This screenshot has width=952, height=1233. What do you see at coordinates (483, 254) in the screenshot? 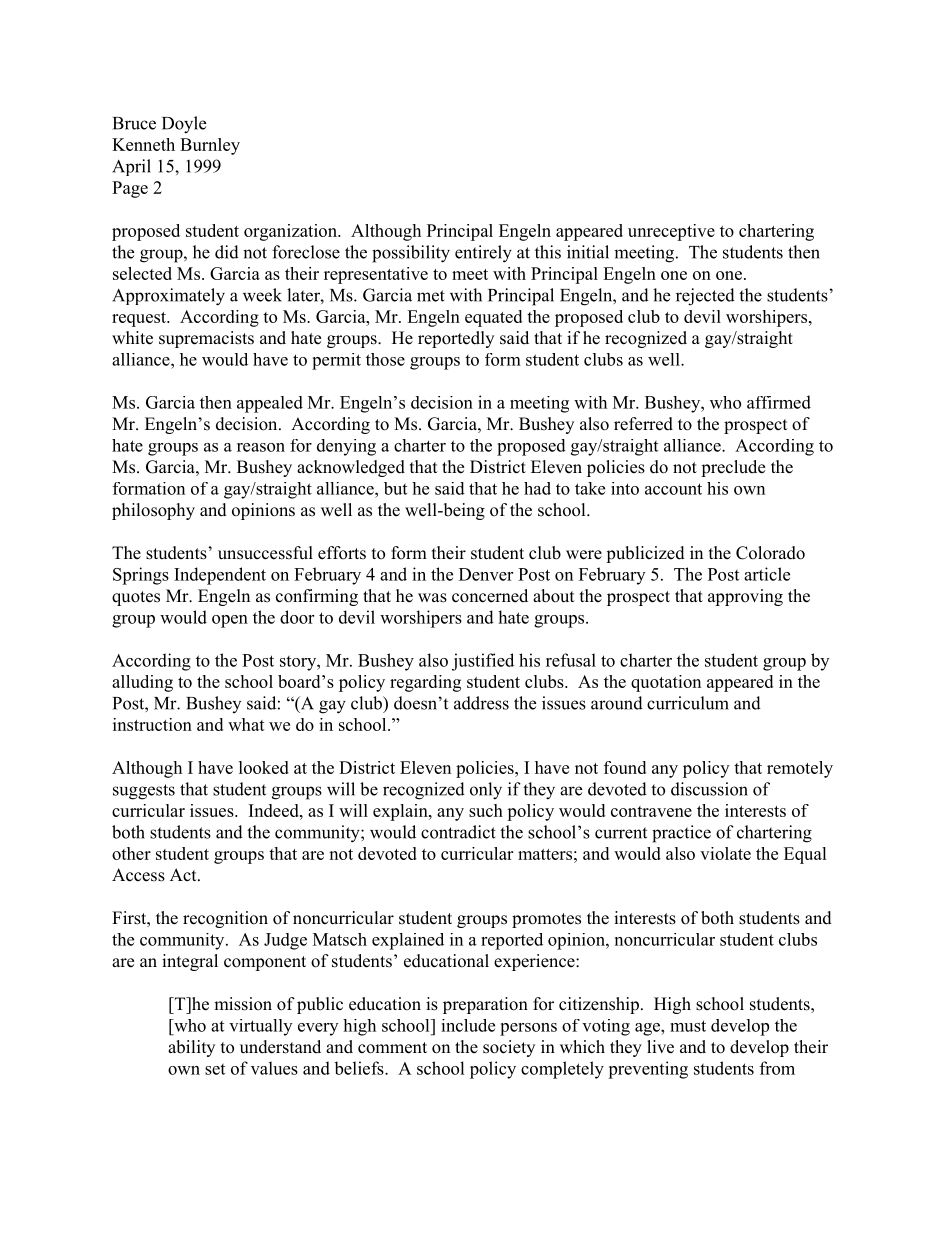
I see `entirely` at bounding box center [483, 254].
